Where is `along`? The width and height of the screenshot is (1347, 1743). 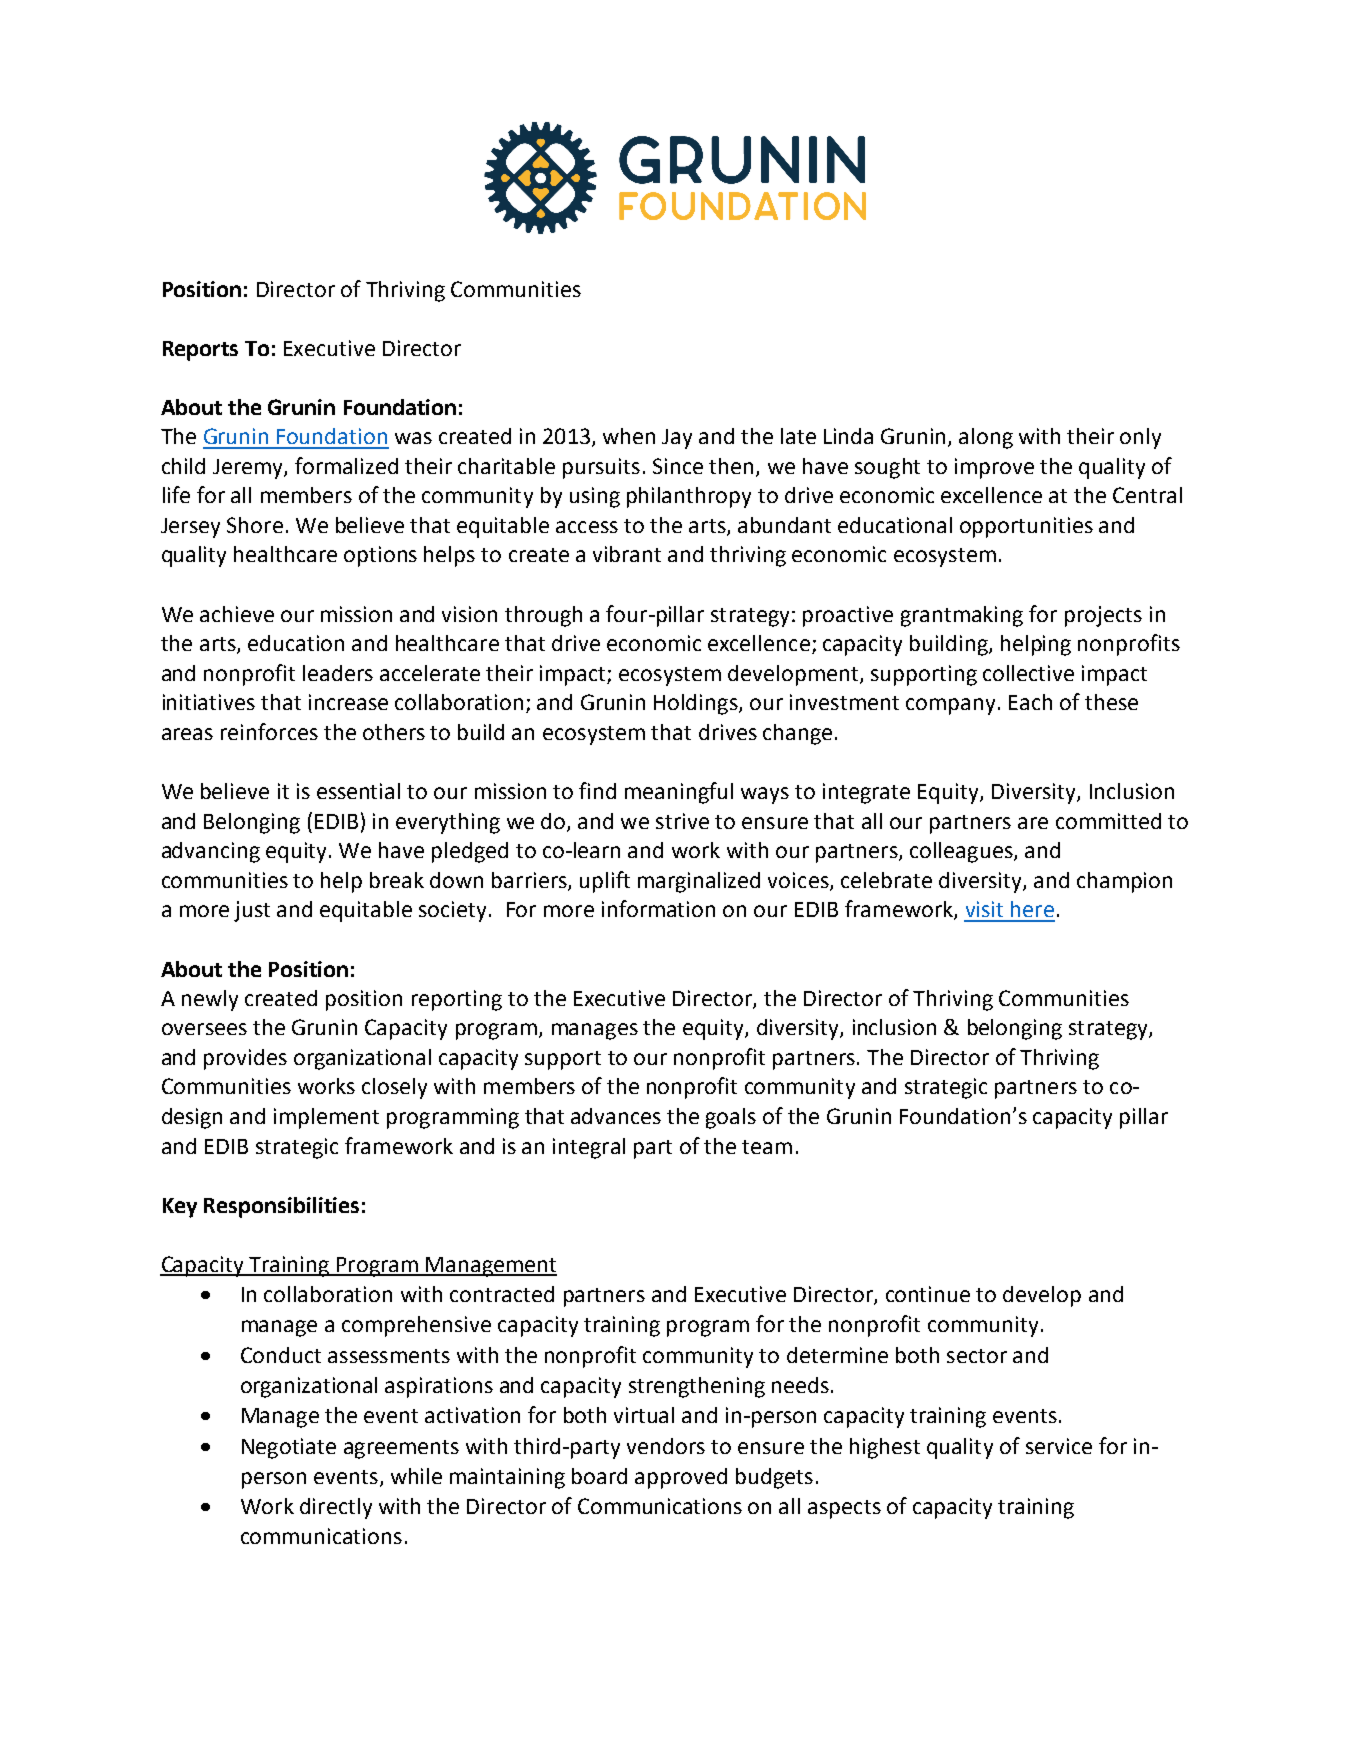 along is located at coordinates (986, 438).
